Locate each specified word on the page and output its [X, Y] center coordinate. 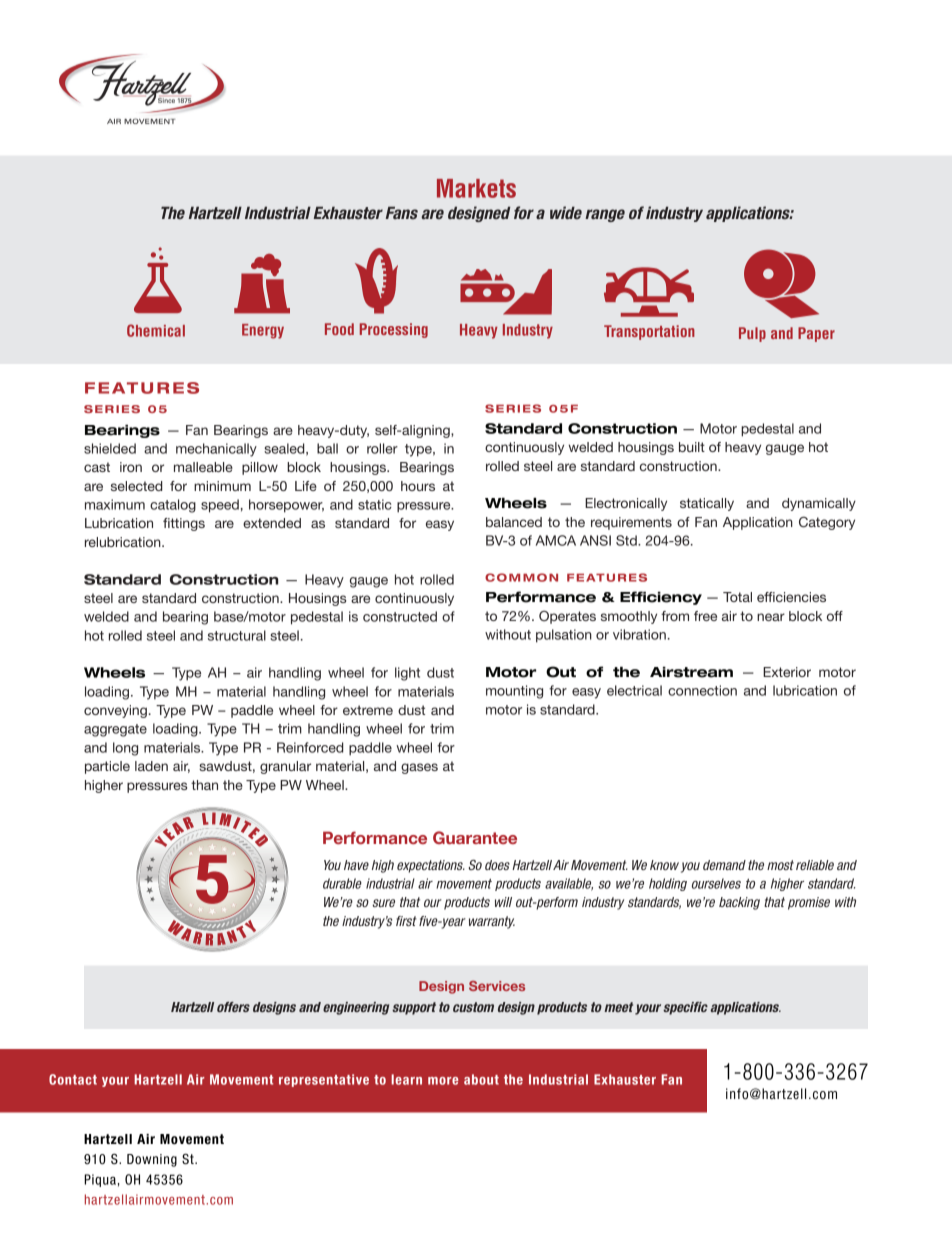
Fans [402, 213]
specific [685, 1008]
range [605, 215]
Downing [152, 1160]
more [443, 1081]
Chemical [156, 330]
